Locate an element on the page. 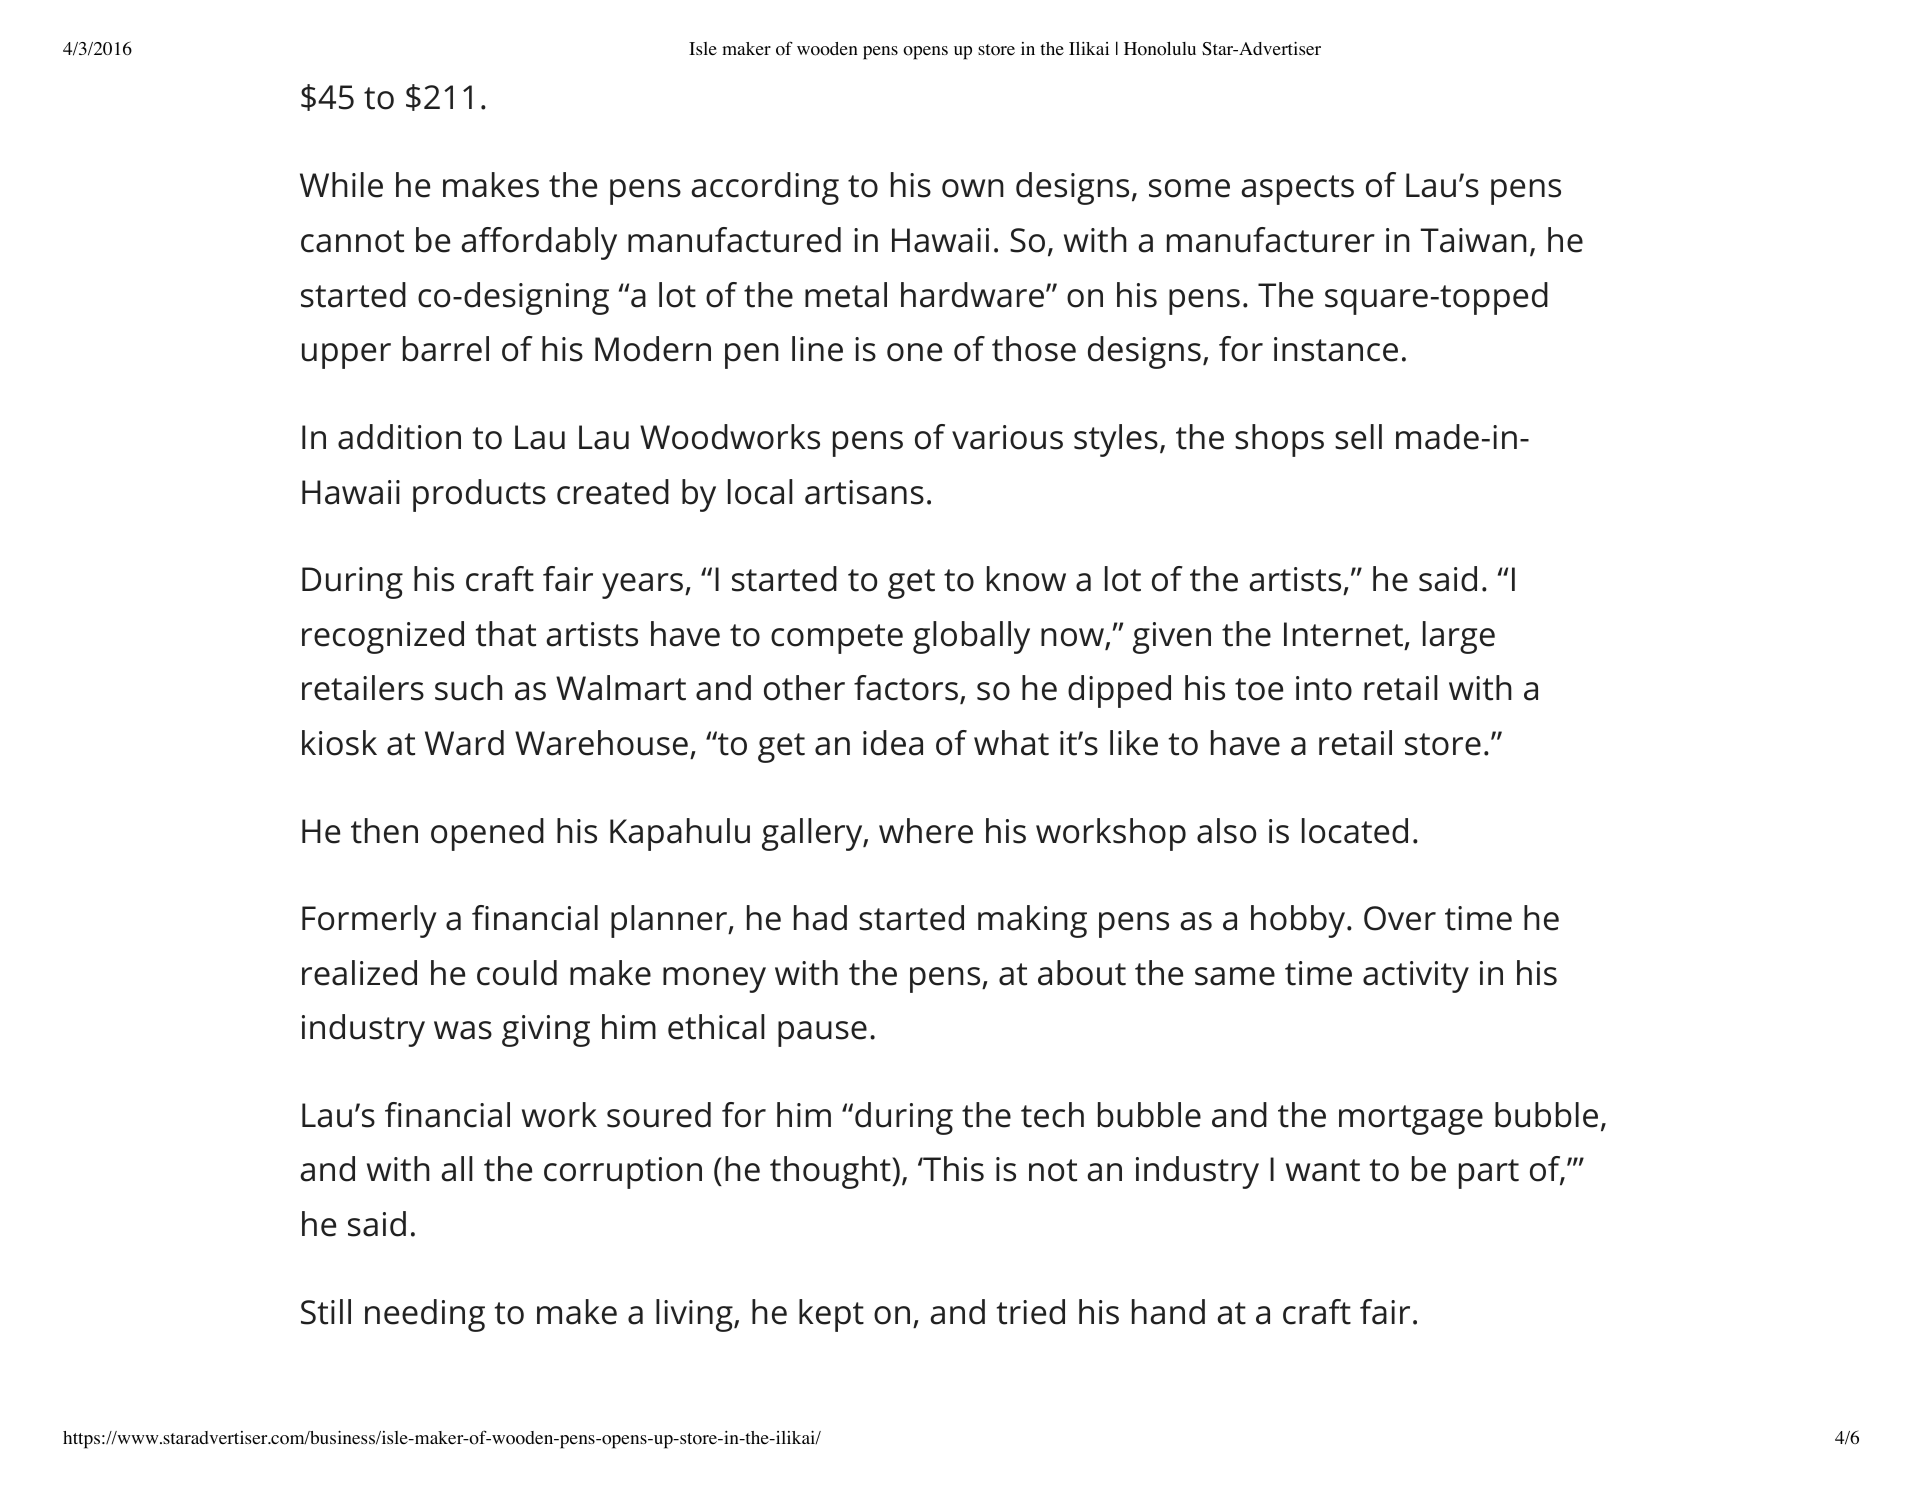 The width and height of the page is (1923, 1486). needing is located at coordinates (425, 1315).
